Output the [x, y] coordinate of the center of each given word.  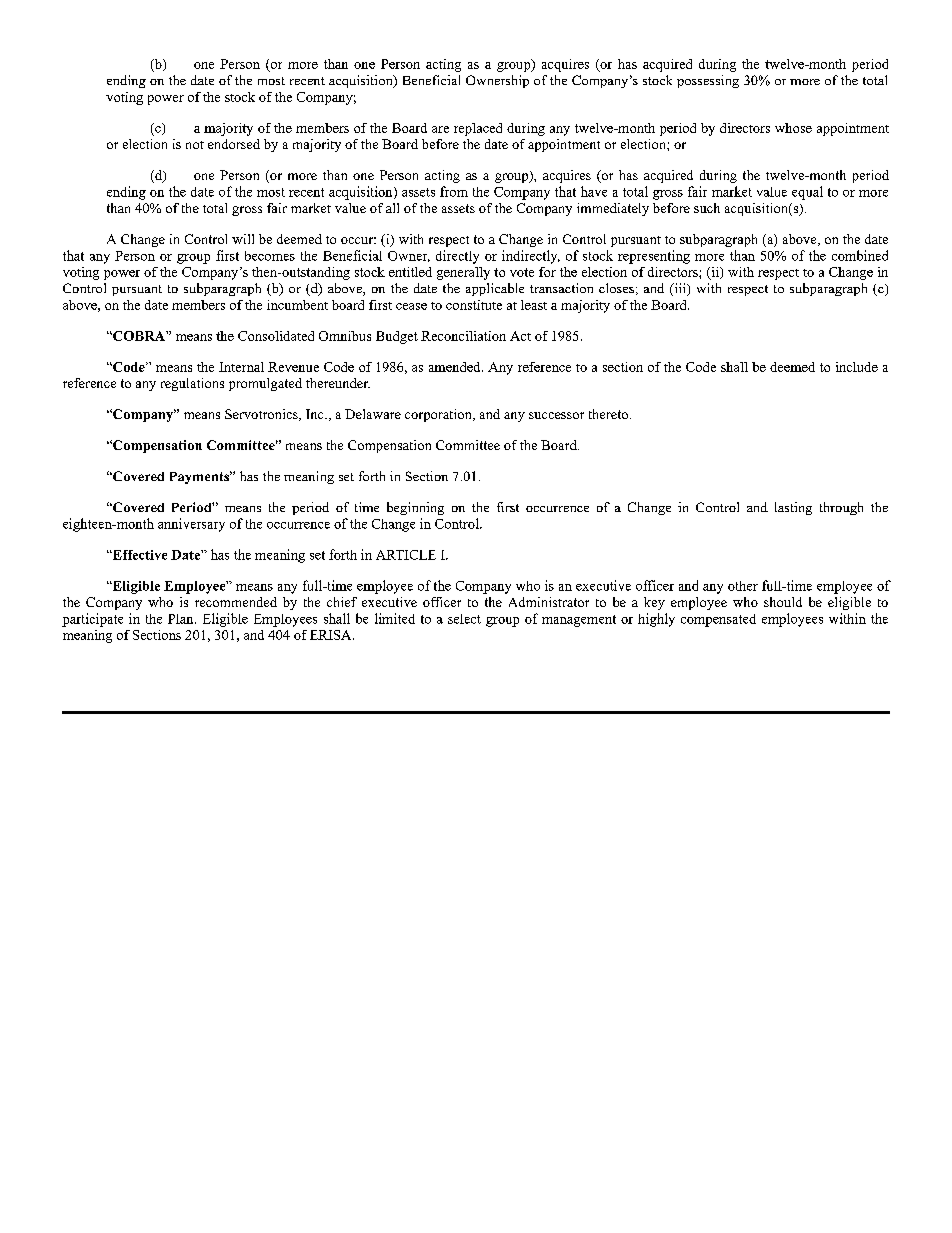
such [707, 208]
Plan [182, 619]
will [243, 239]
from [454, 191]
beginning [415, 508]
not [195, 145]
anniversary [191, 525]
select [464, 619]
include [857, 367]
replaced [478, 129]
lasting [793, 508]
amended [456, 367]
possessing [708, 81]
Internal [241, 367]
